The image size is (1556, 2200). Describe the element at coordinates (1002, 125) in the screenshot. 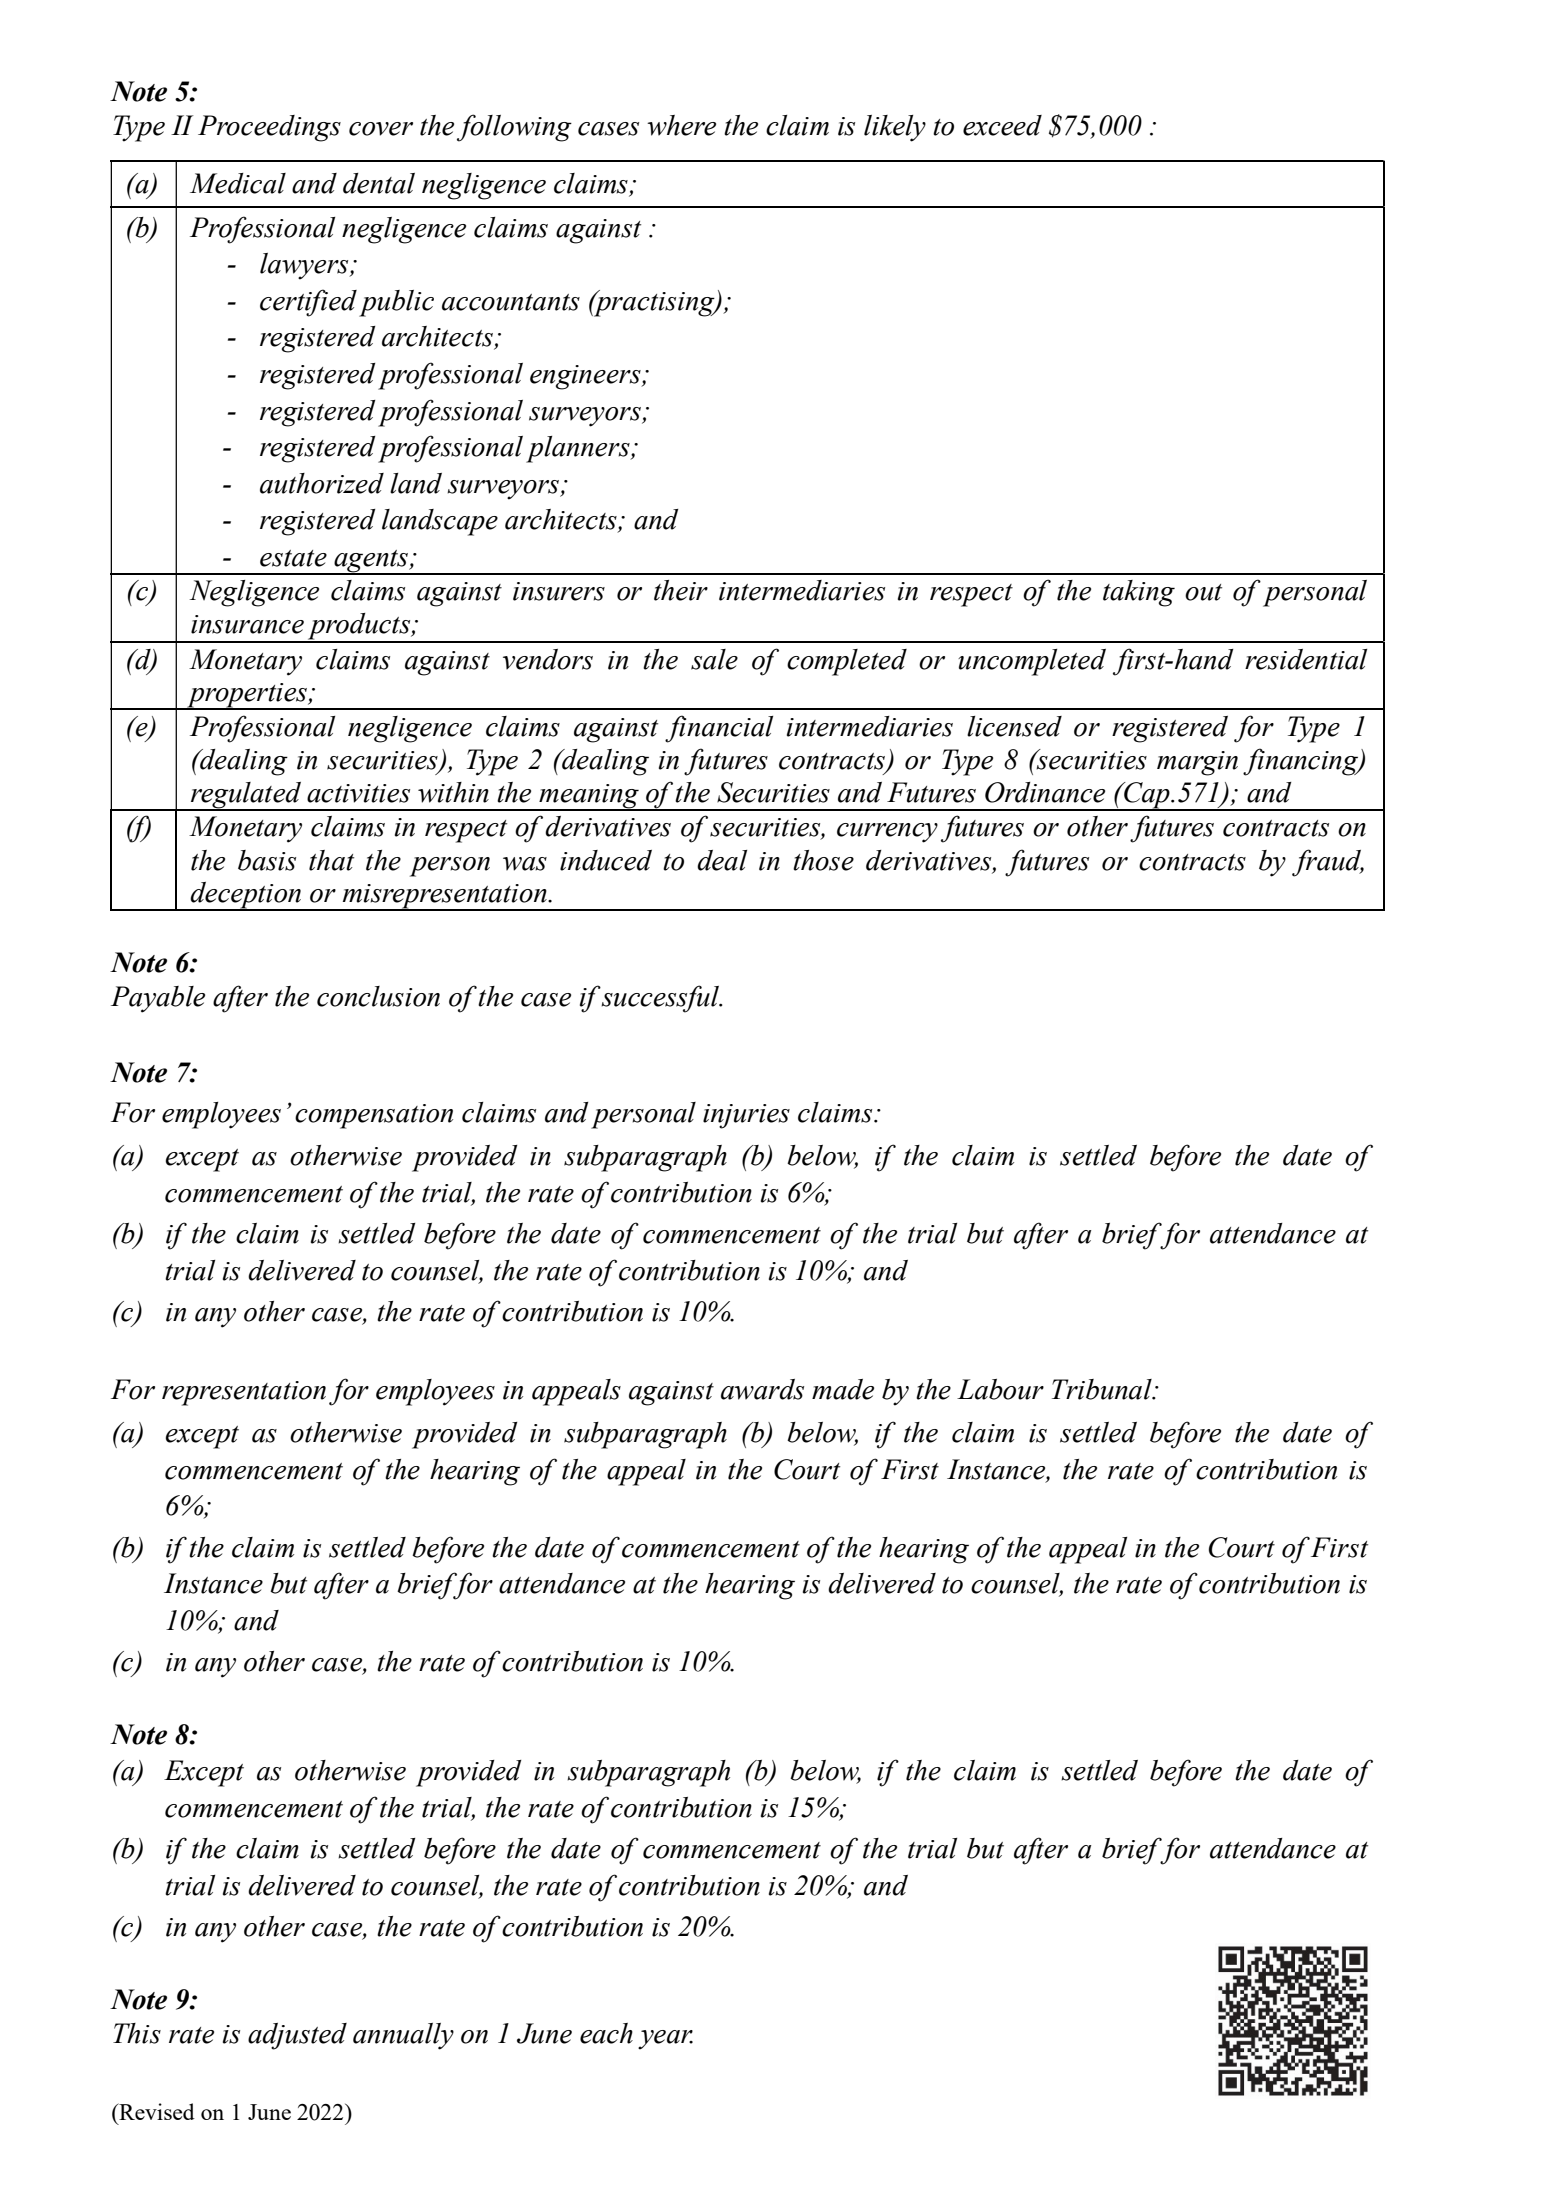

I see `exceed` at that location.
